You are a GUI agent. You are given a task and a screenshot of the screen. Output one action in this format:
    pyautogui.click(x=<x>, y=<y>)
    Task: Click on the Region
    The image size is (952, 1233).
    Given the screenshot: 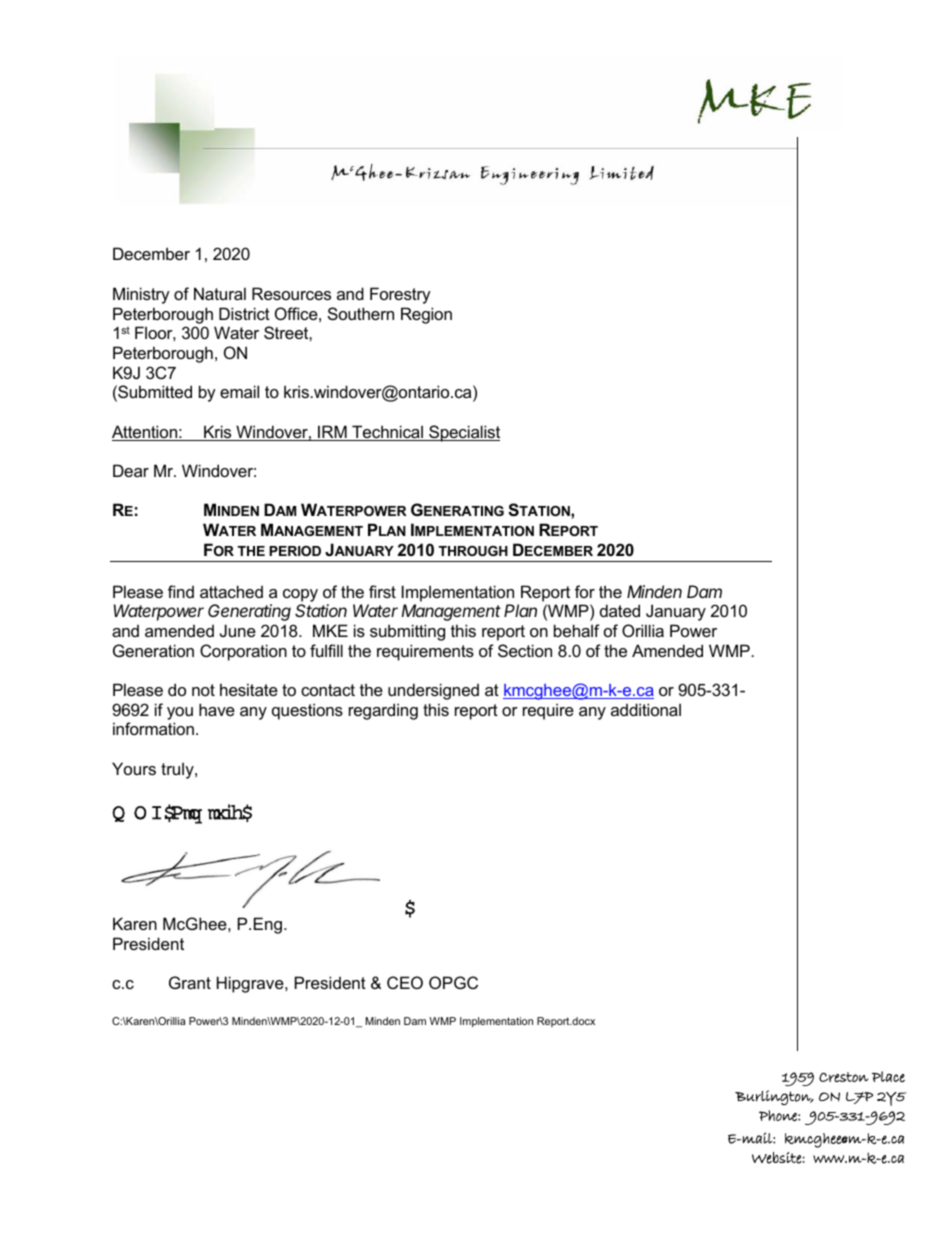 What is the action you would take?
    pyautogui.click(x=426, y=315)
